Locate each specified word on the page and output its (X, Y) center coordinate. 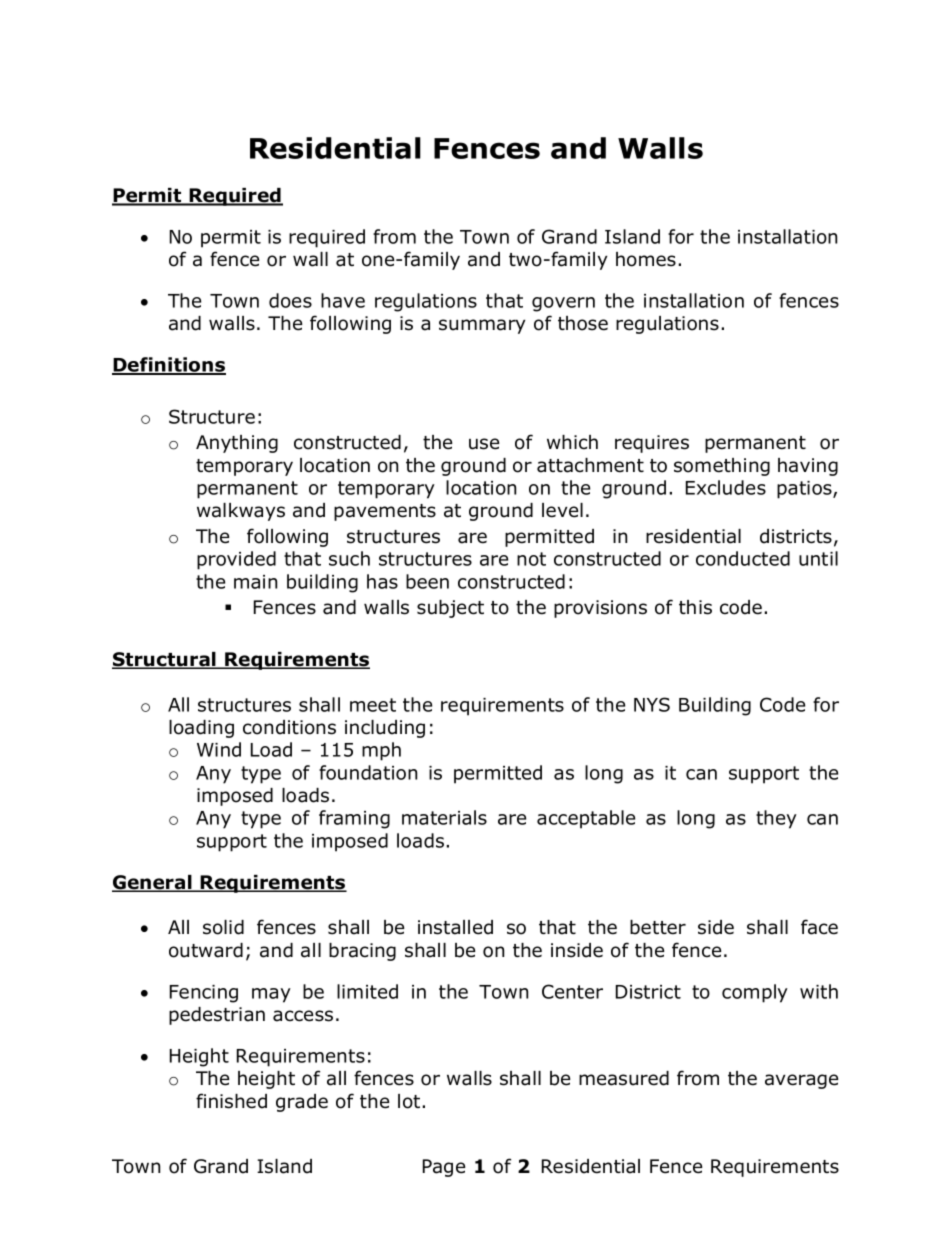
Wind (219, 749)
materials (444, 817)
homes (646, 259)
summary (482, 326)
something (722, 467)
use (484, 444)
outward (206, 950)
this (695, 607)
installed (455, 927)
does (290, 300)
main (255, 582)
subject (450, 609)
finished (231, 1101)
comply (755, 993)
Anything (237, 444)
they (776, 819)
